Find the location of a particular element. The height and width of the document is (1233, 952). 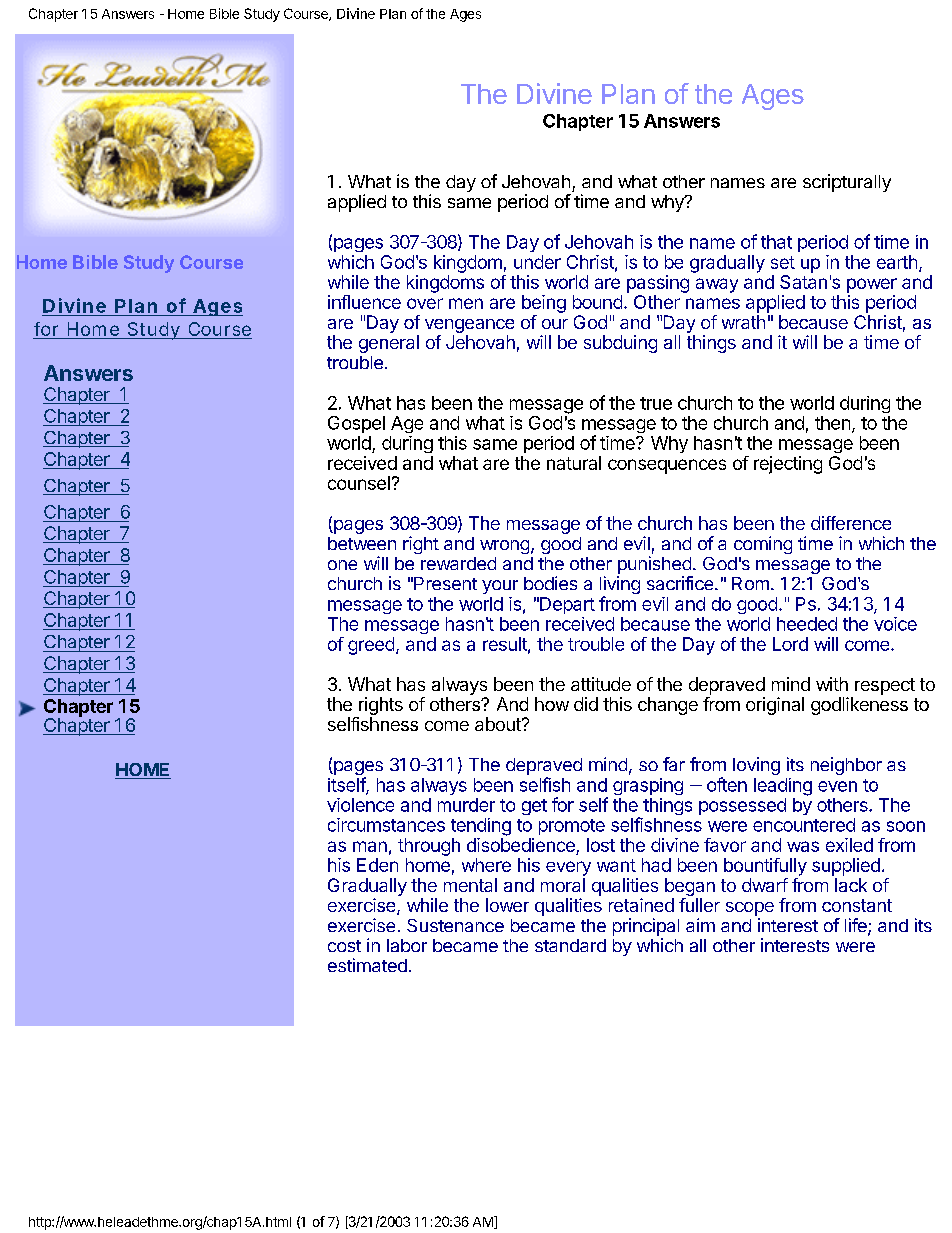

subduing is located at coordinates (620, 344).
